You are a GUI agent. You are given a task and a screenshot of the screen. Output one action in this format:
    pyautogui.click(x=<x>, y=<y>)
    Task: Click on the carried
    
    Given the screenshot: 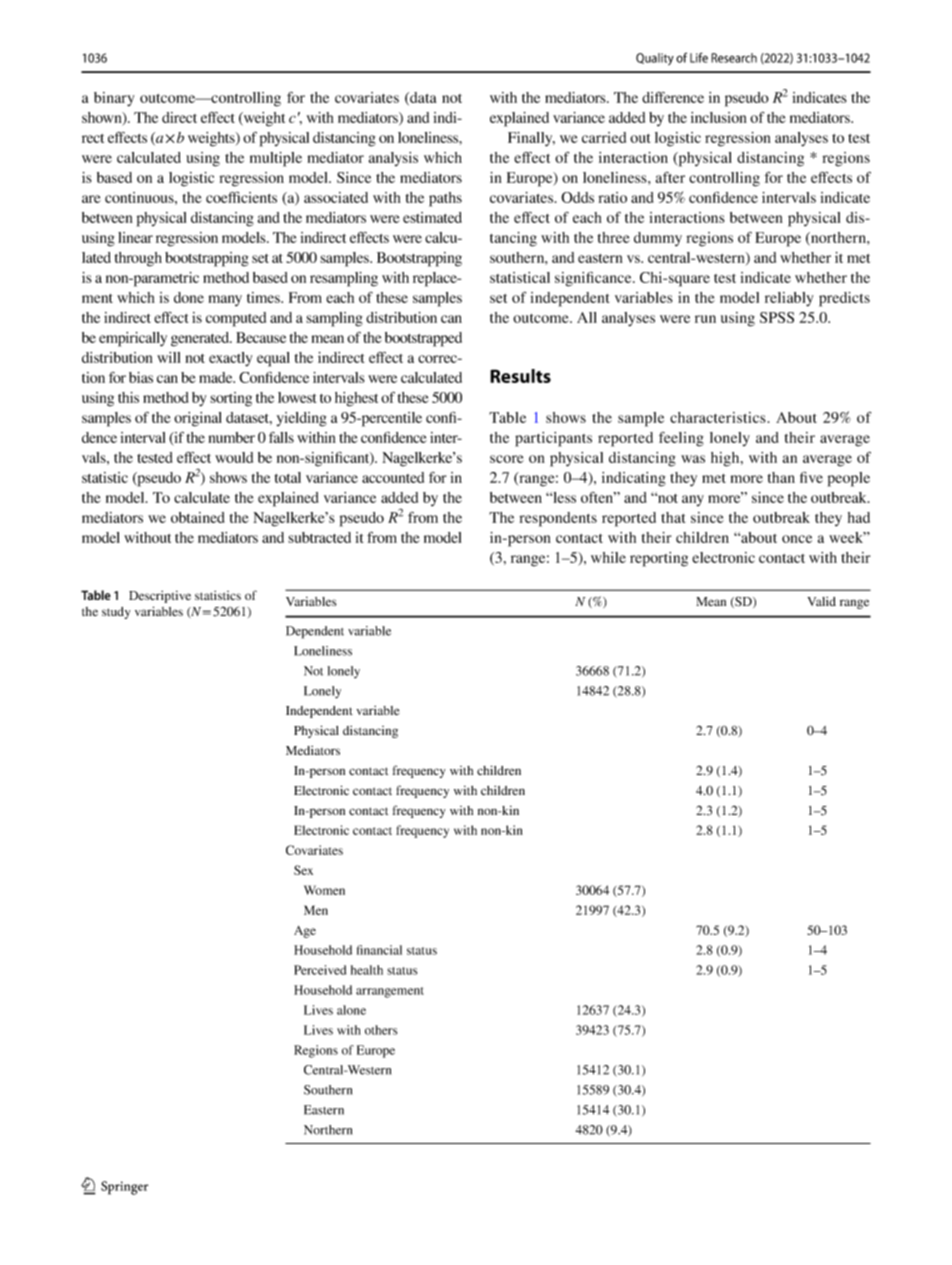 What is the action you would take?
    pyautogui.click(x=604, y=137)
